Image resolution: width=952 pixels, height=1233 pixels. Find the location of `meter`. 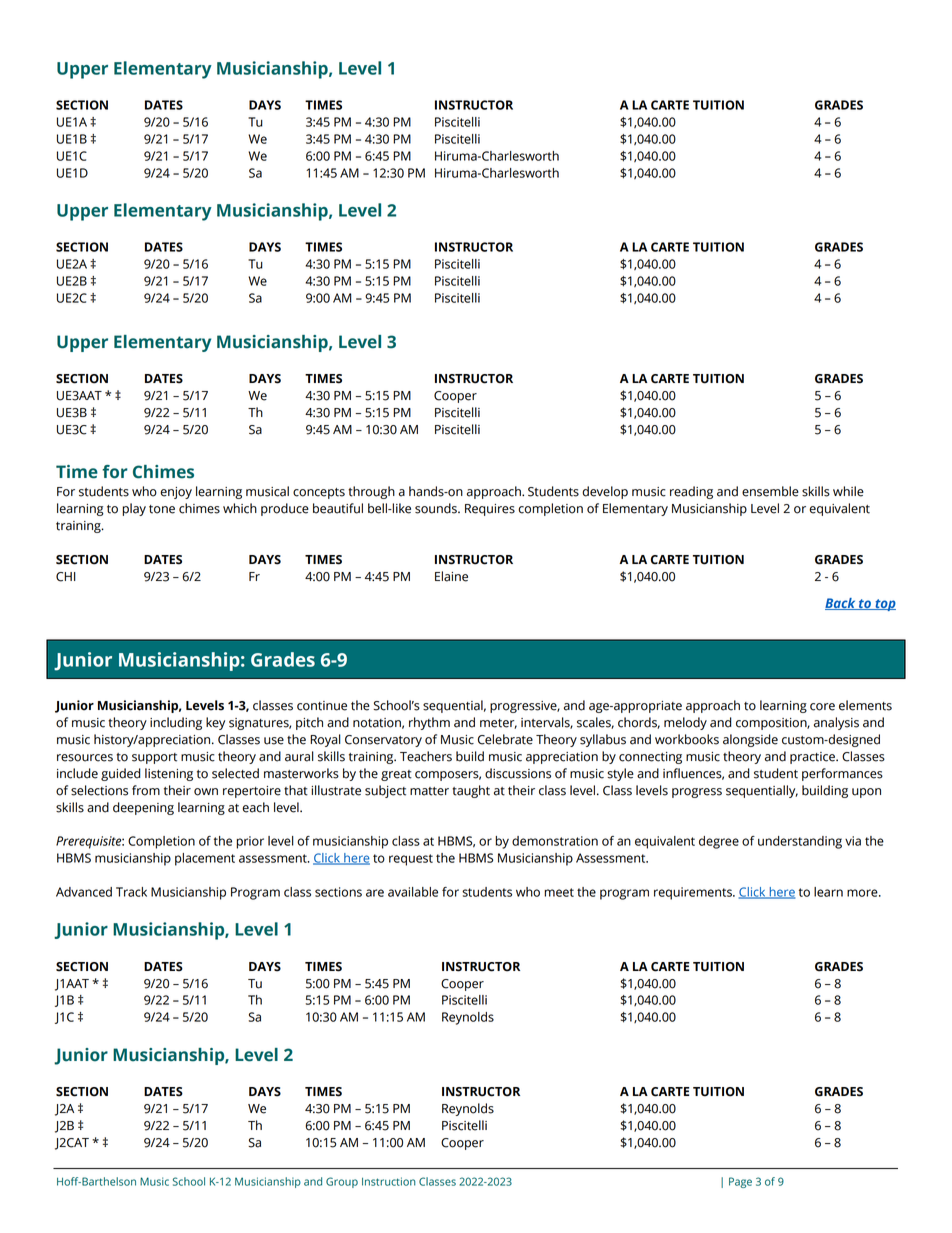

meter is located at coordinates (498, 724).
